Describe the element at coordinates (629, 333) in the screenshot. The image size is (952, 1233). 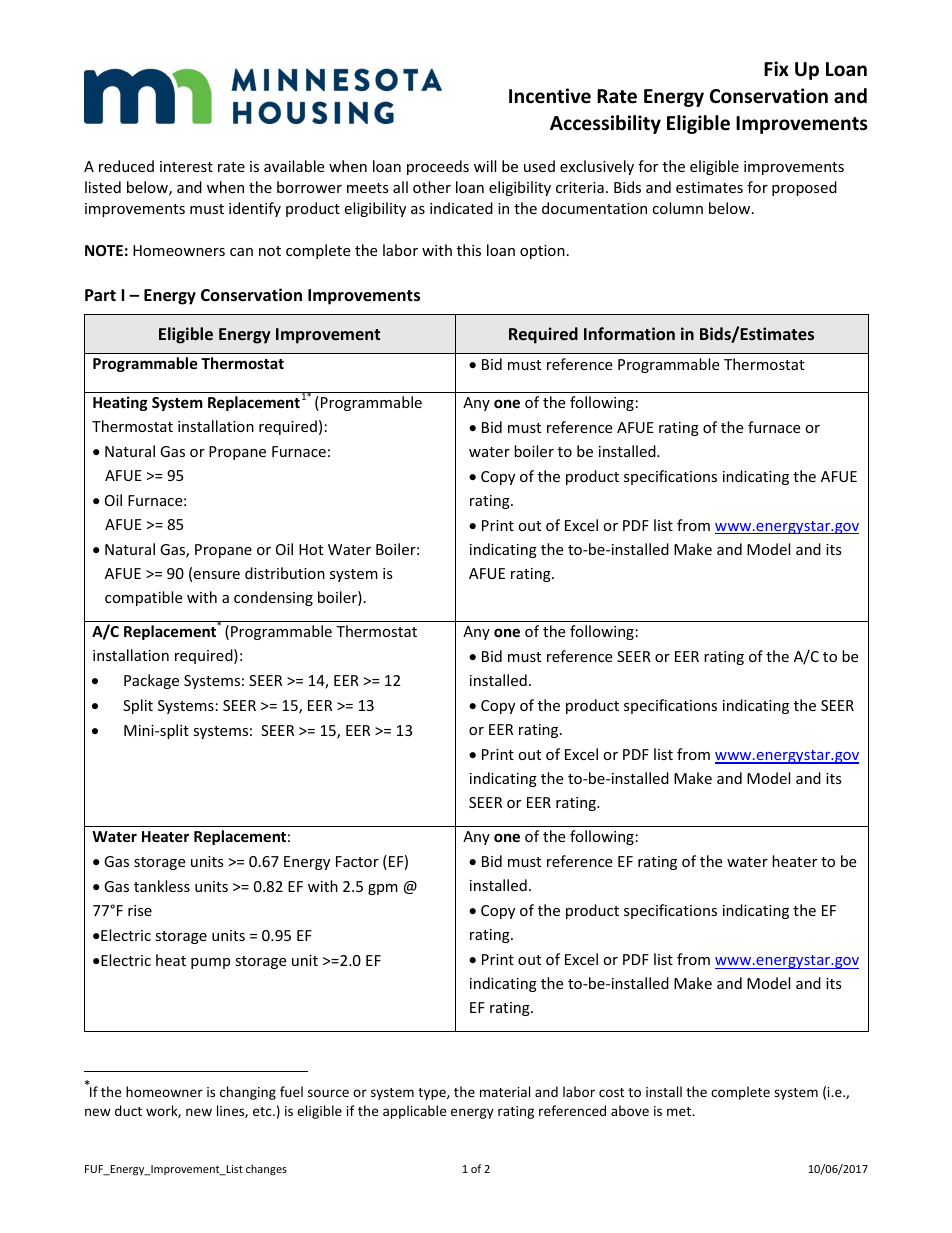
I see `Information` at that location.
